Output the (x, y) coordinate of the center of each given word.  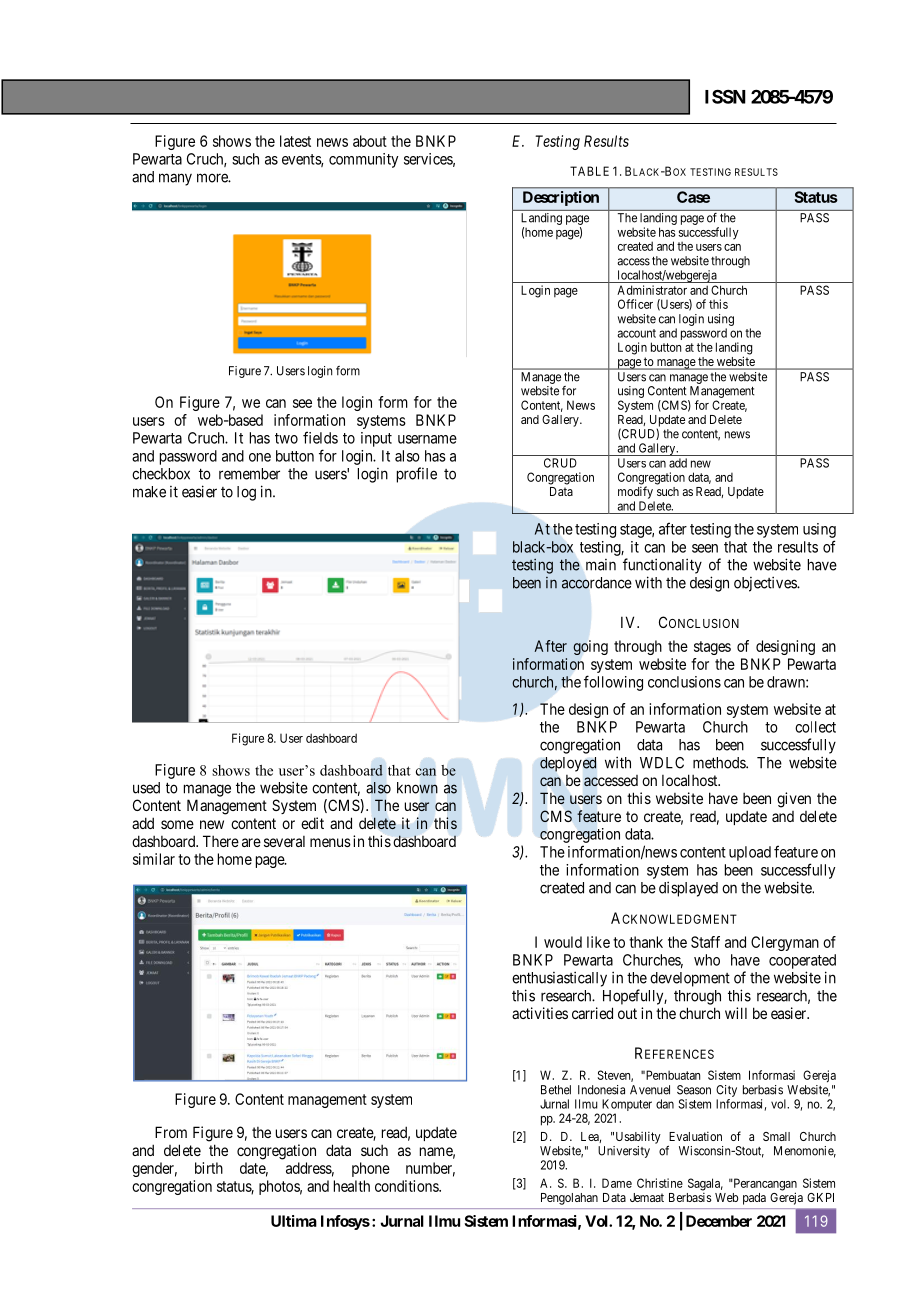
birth (209, 1168)
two (286, 438)
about (370, 141)
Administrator (652, 290)
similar (154, 859)
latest (295, 141)
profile (417, 475)
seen (705, 548)
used (146, 788)
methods (720, 763)
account (636, 333)
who (707, 960)
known (417, 788)
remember (249, 474)
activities (540, 1013)
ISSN (725, 96)
